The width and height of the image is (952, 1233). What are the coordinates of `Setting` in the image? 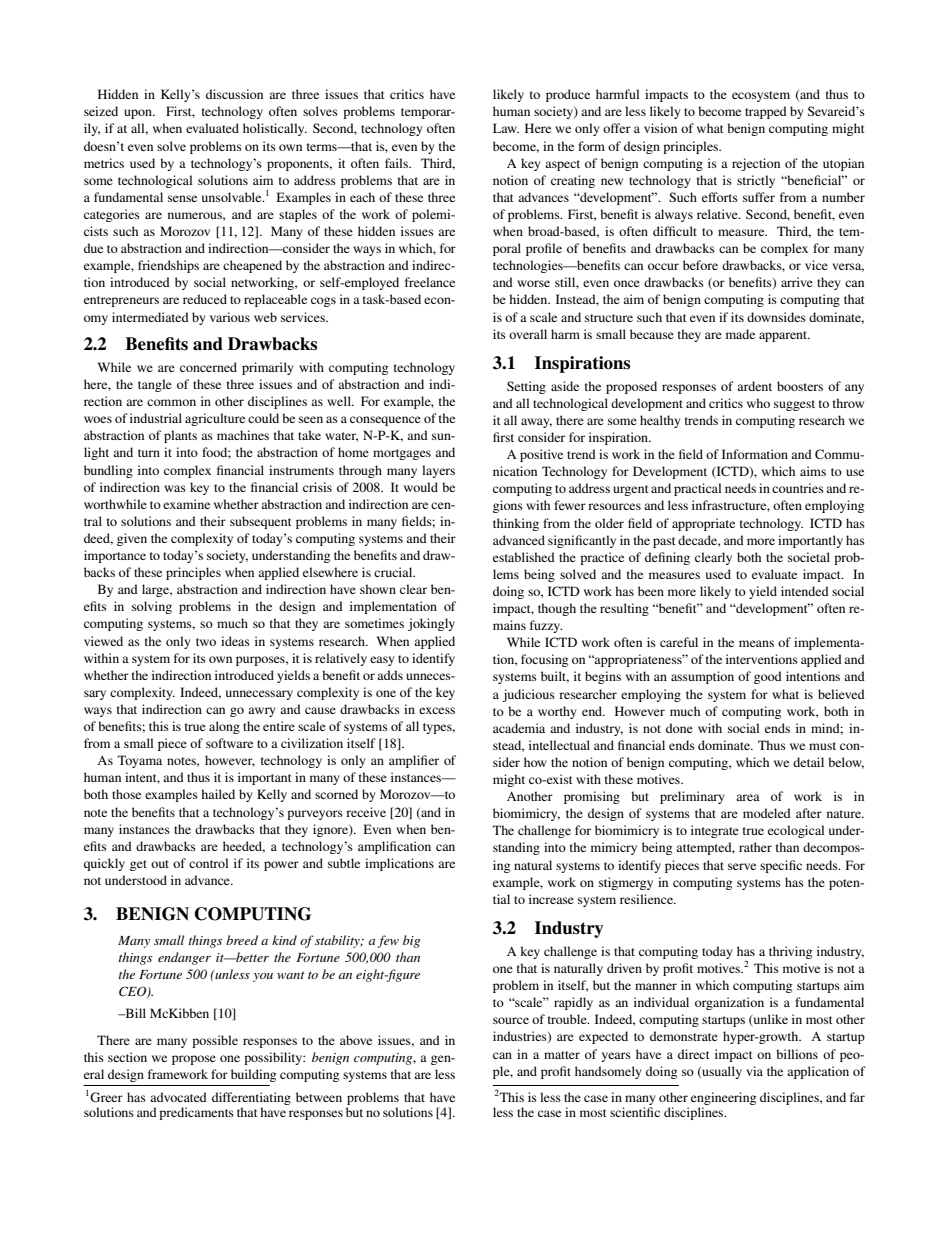 It's located at (526, 387).
